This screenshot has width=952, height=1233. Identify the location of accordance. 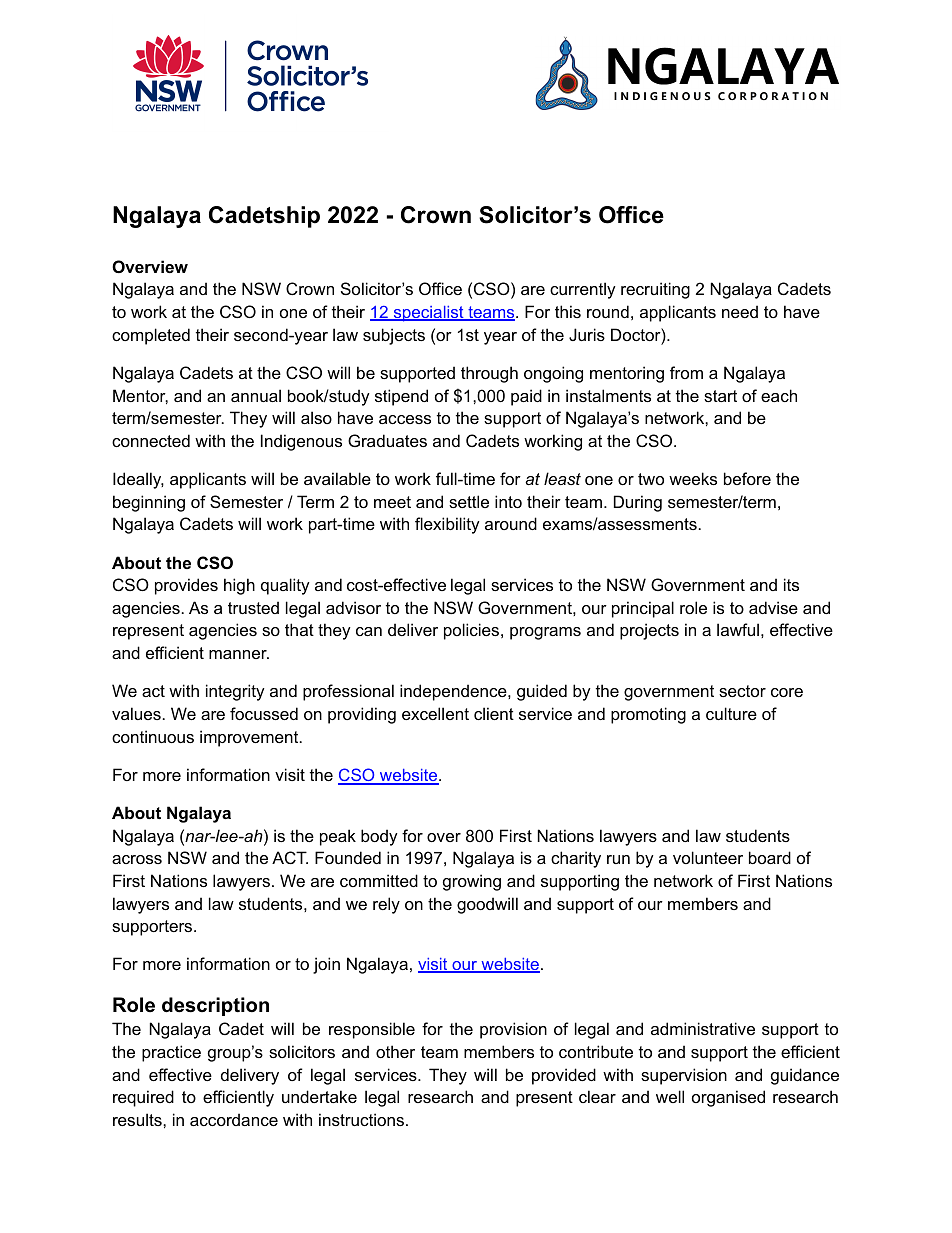
(234, 1119).
